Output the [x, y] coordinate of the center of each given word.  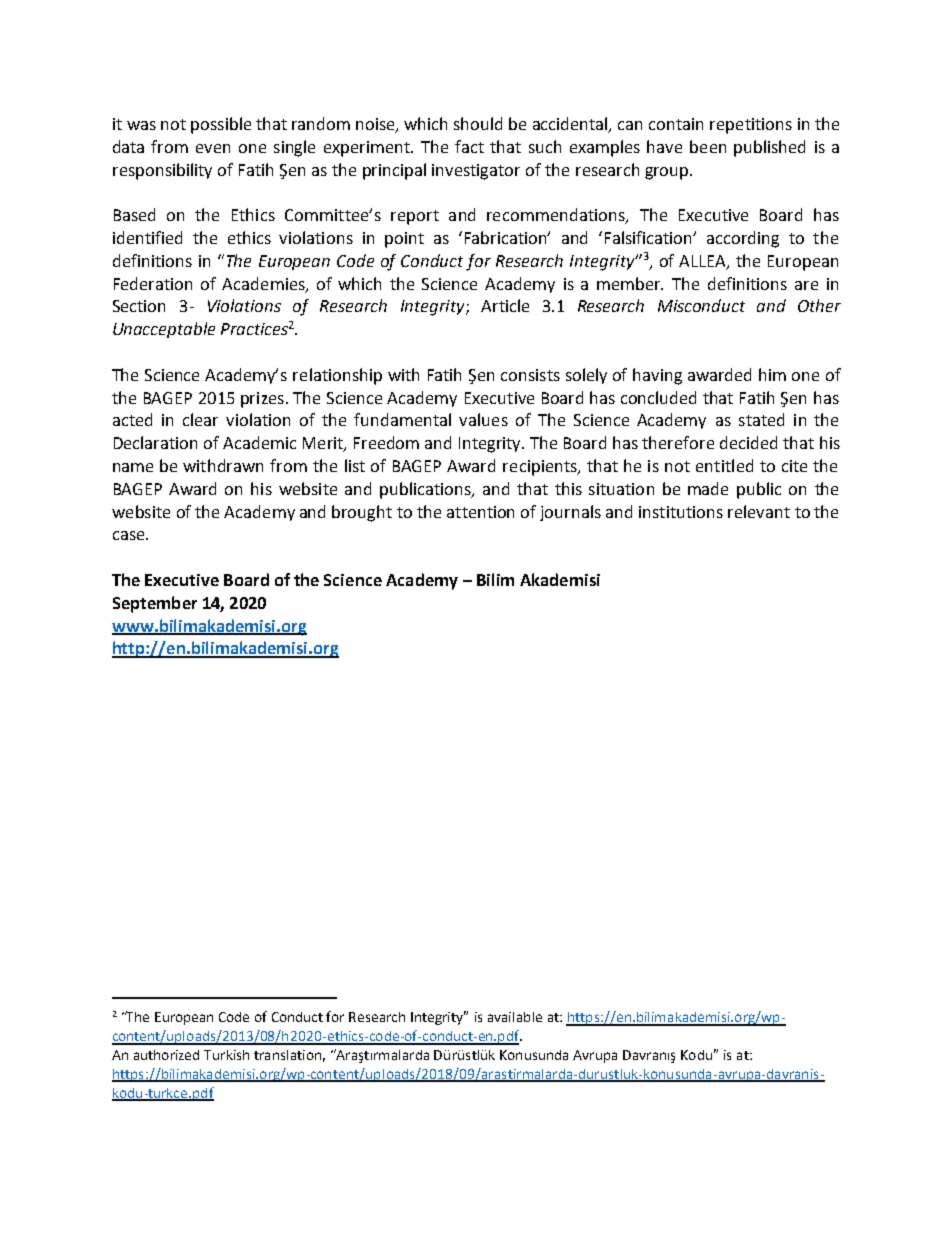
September [155, 604]
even [213, 148]
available [515, 1017]
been [708, 146]
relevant [759, 511]
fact [469, 146]
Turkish [226, 1055]
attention [480, 512]
